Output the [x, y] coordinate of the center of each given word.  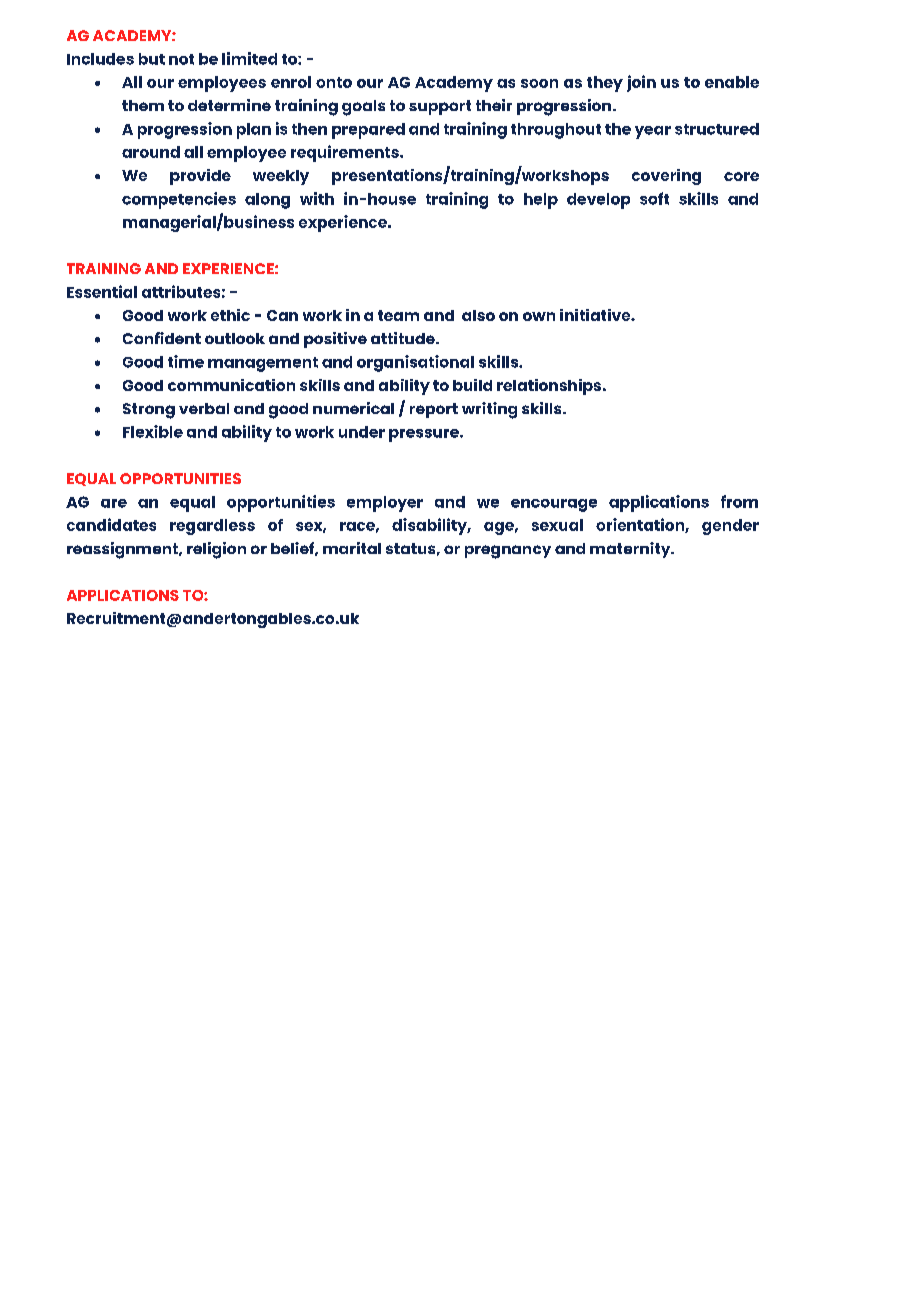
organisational [415, 363]
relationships [549, 387]
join [641, 83]
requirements [346, 153]
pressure [425, 435]
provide [200, 177]
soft [654, 198]
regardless [212, 527]
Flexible [153, 431]
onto [334, 82]
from [739, 501]
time [186, 361]
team [398, 315]
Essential [102, 291]
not [181, 59]
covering [666, 177]
